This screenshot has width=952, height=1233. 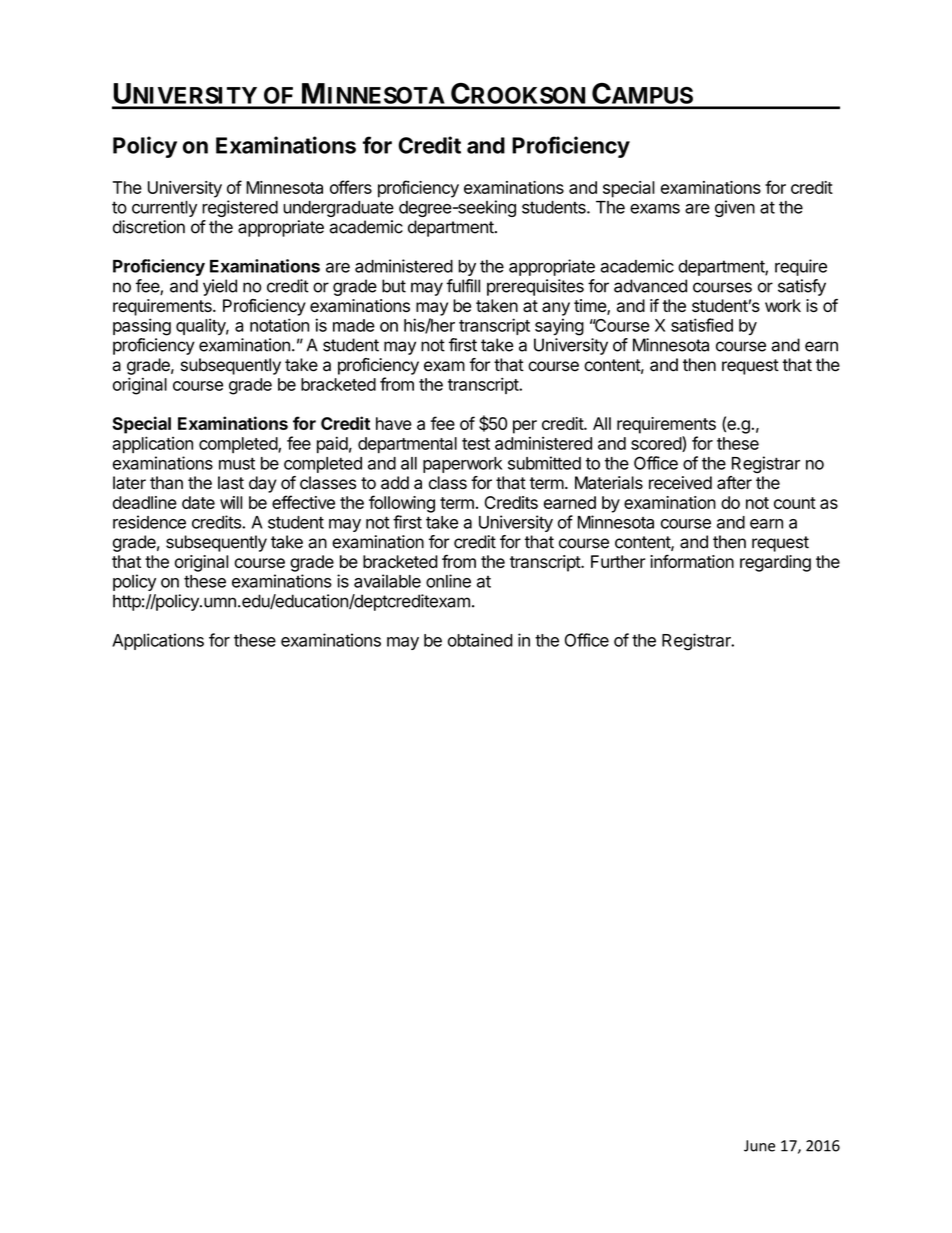 I want to click on online, so click(x=448, y=581).
